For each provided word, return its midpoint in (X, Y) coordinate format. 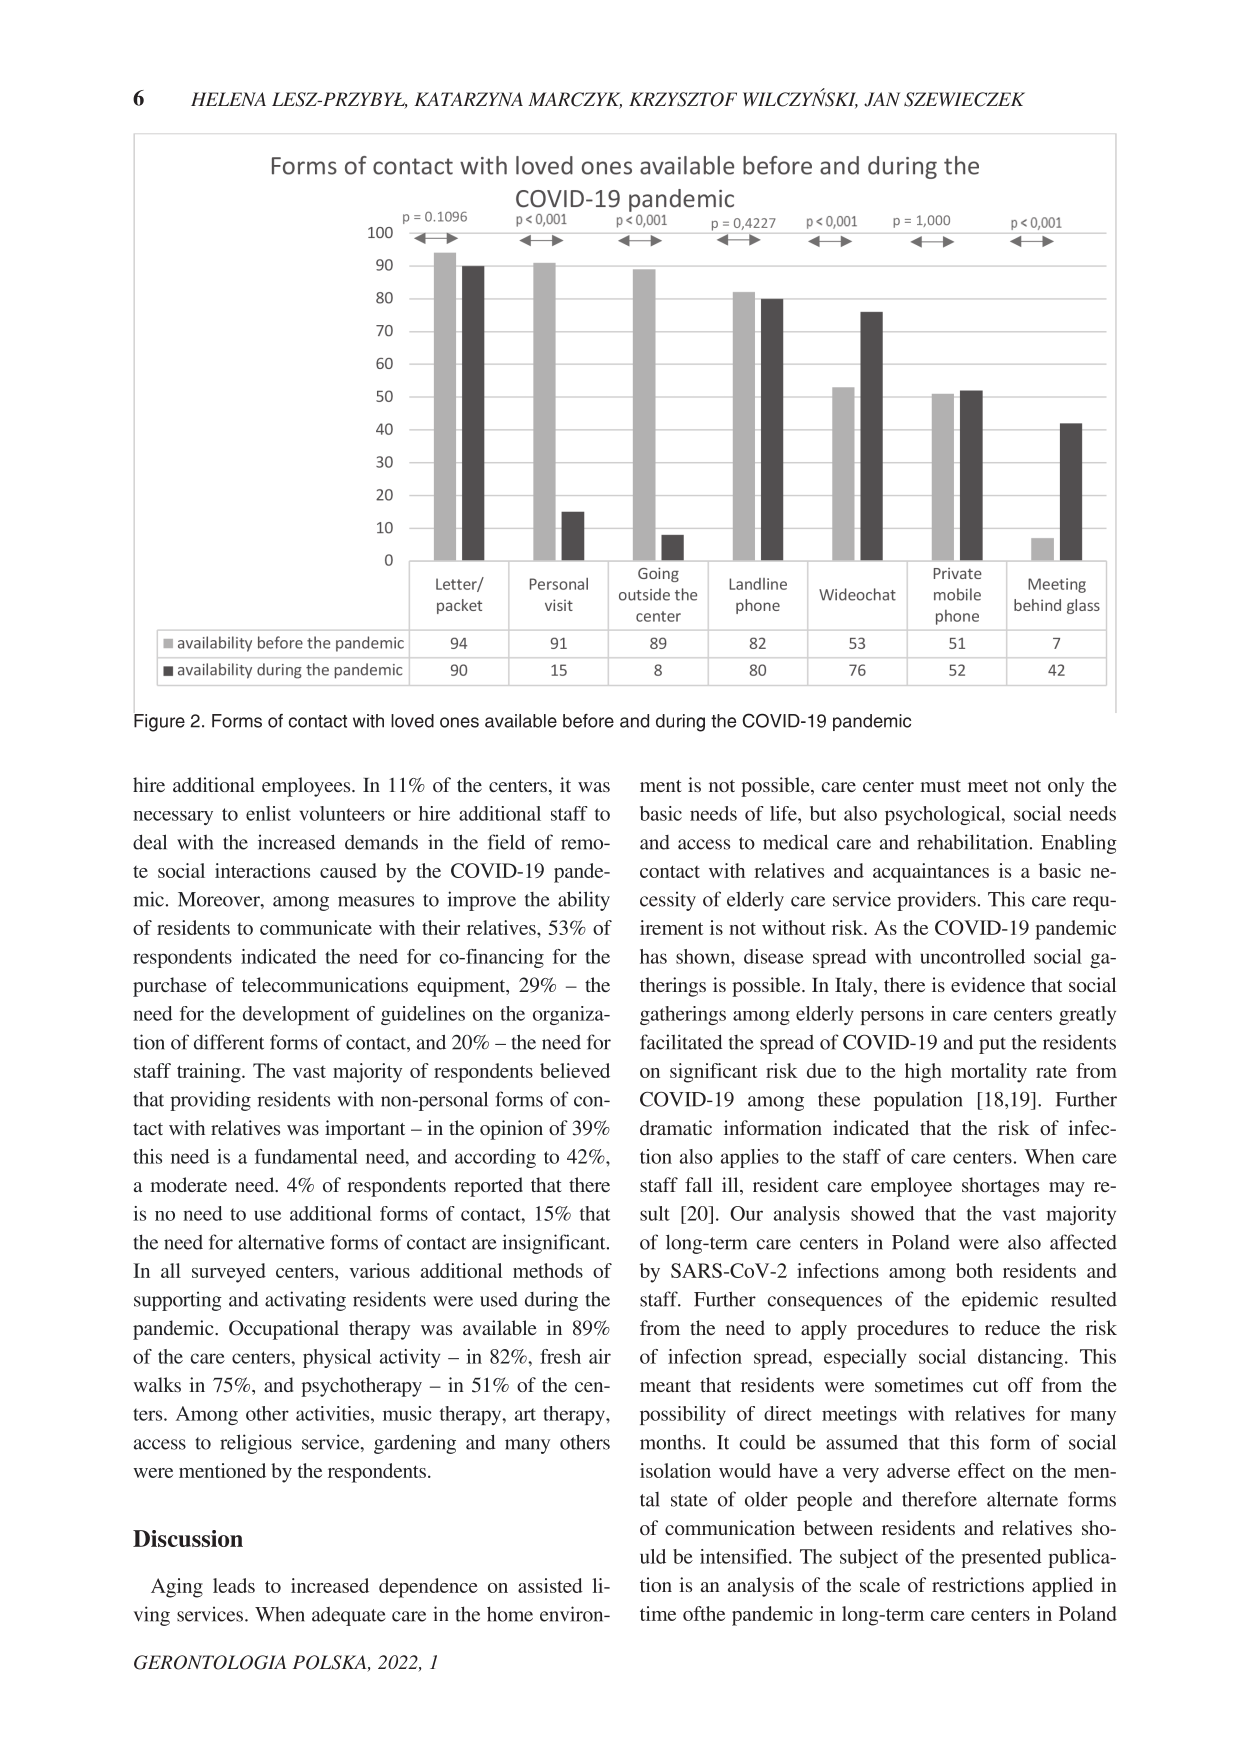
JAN (882, 99)
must (940, 786)
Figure (159, 723)
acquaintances (931, 873)
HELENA (228, 99)
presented (1002, 1558)
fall (698, 1184)
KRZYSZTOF (683, 99)
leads (234, 1585)
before (588, 721)
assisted (550, 1585)
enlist (268, 813)
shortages (1000, 1187)
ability (584, 901)
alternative (281, 1242)
